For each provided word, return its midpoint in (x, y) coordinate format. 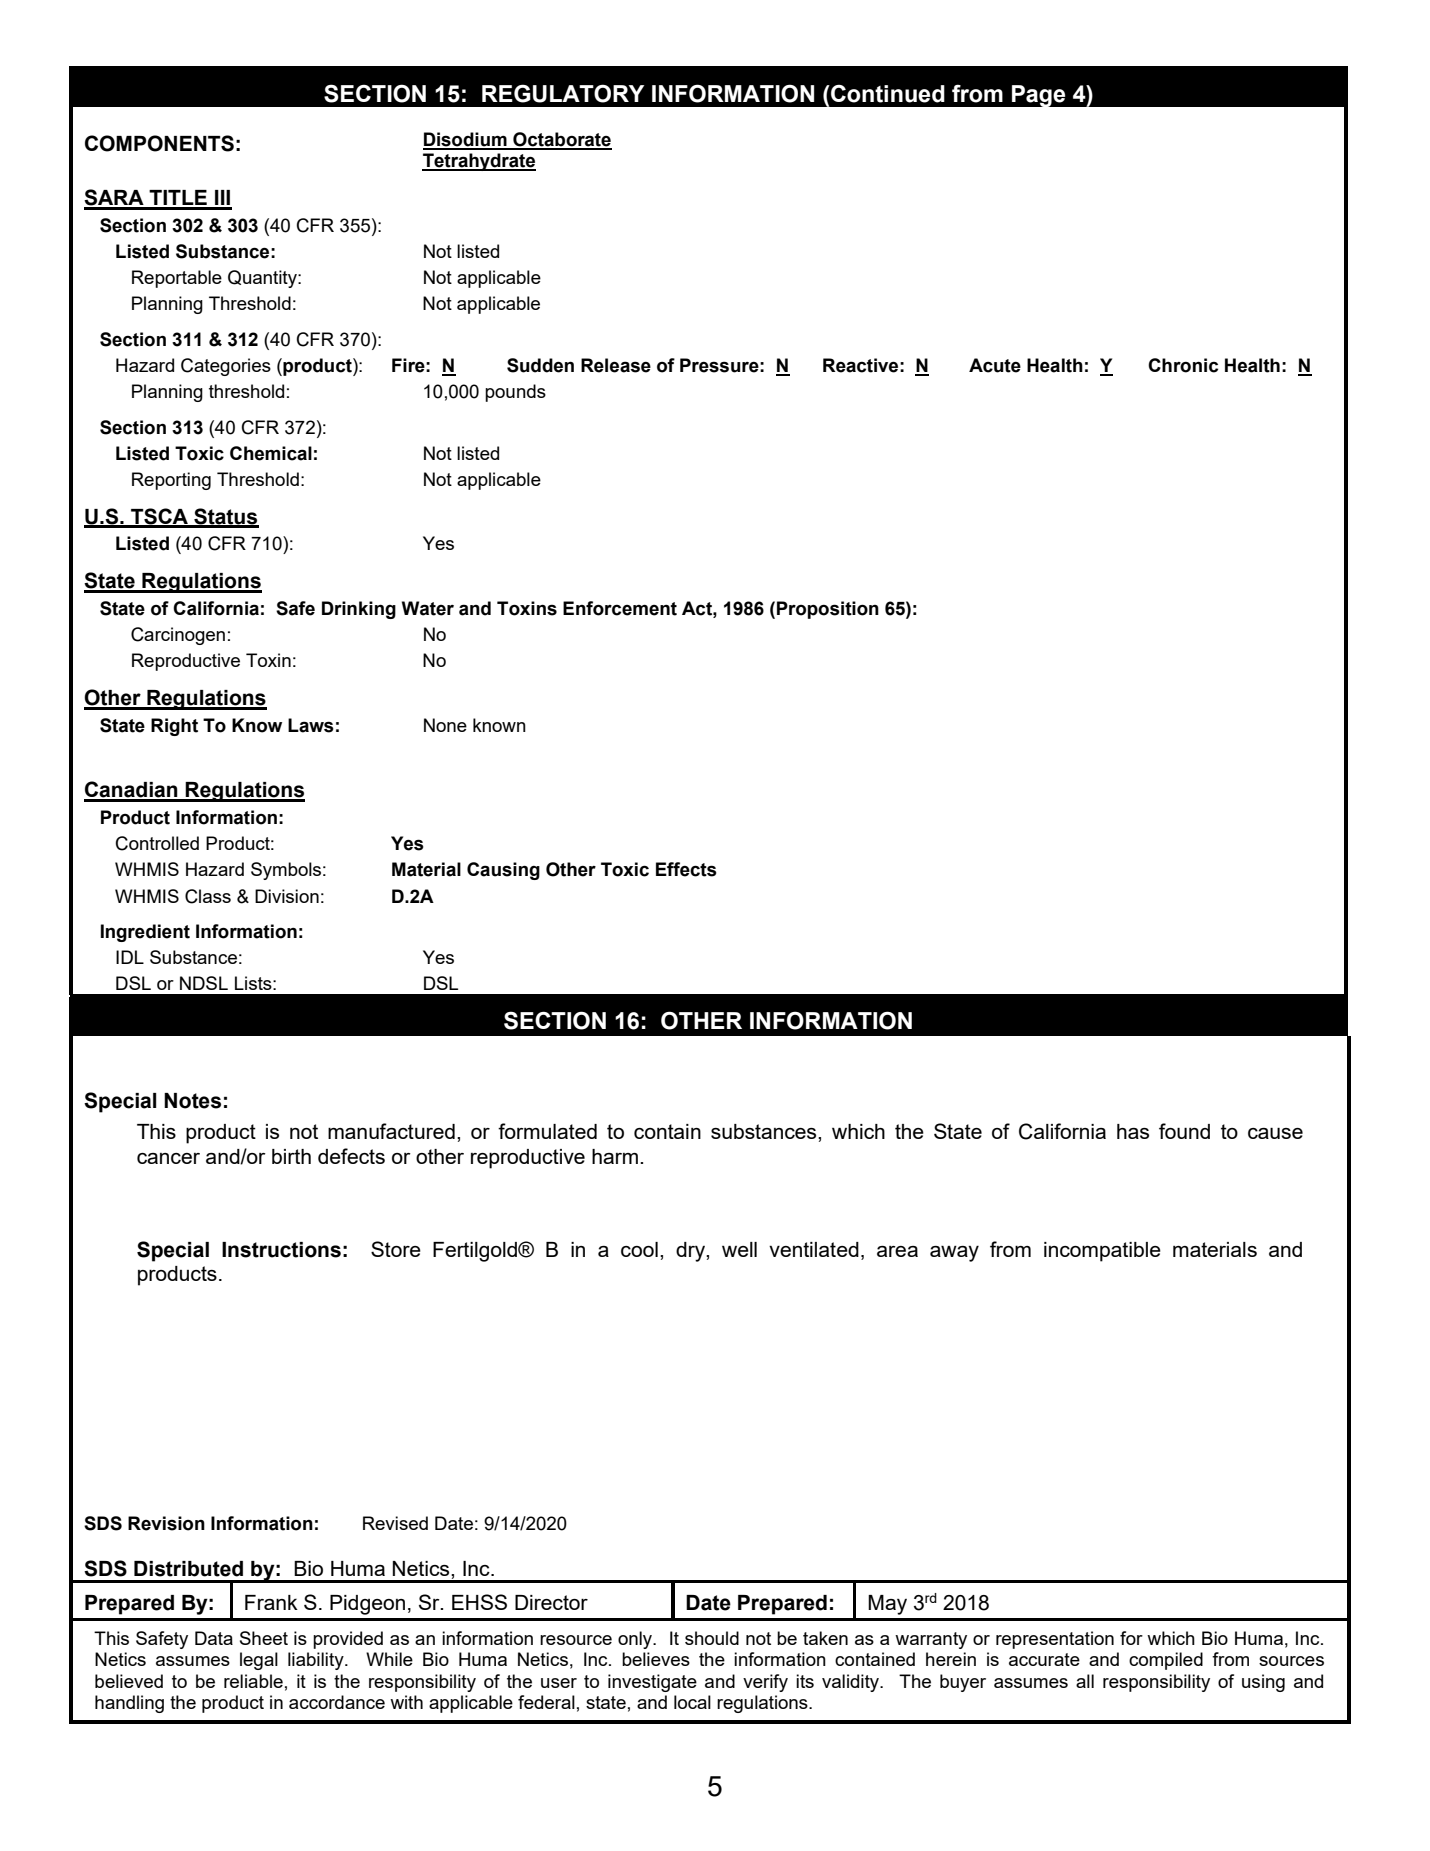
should (712, 1638)
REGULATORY (563, 93)
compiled (1166, 1661)
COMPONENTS (159, 143)
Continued (887, 94)
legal (259, 1661)
